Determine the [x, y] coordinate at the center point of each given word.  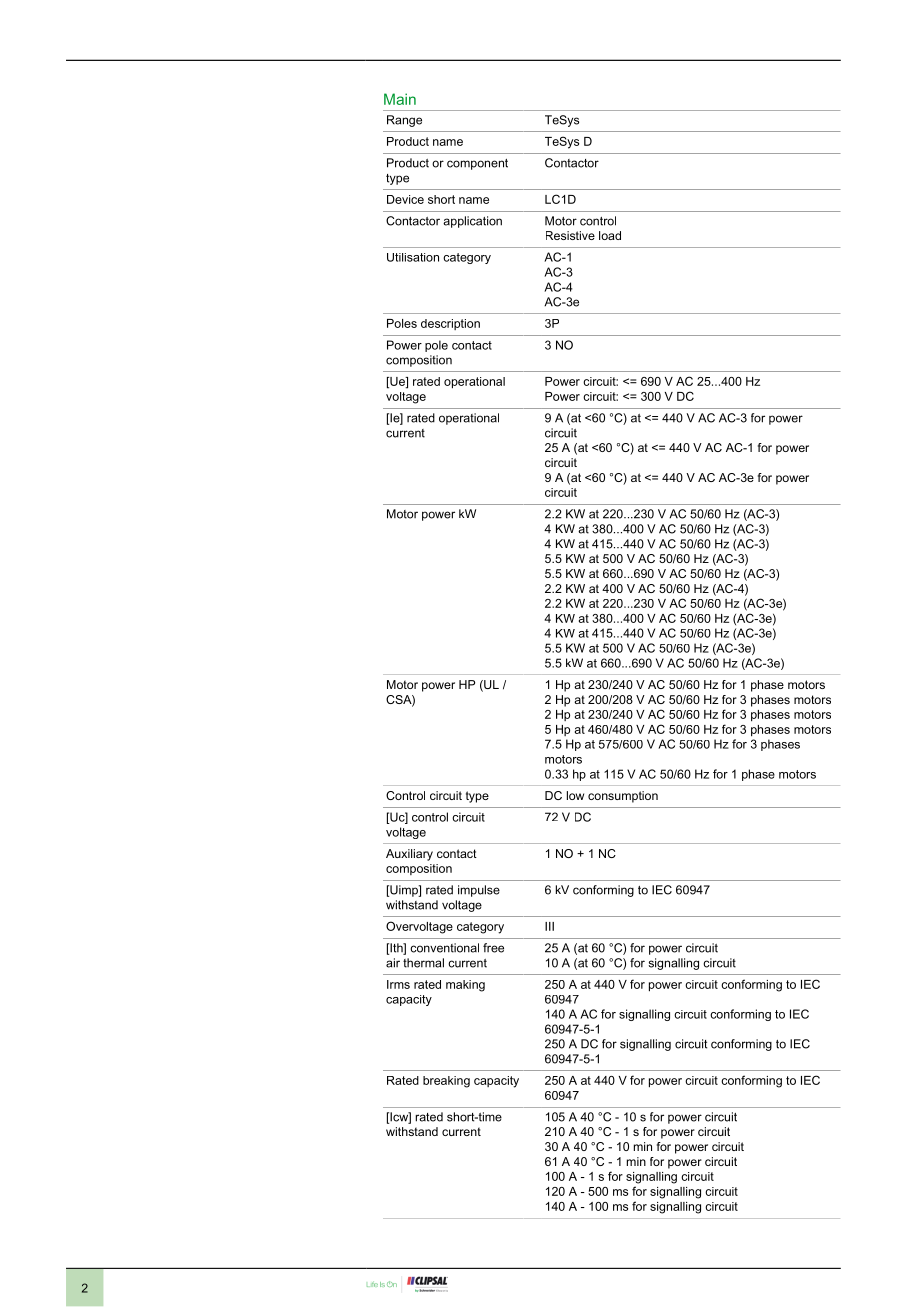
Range [404, 121]
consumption [623, 797]
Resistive [570, 235]
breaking [446, 1082]
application [472, 222]
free [493, 948]
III [549, 926]
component [477, 164]
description [450, 324]
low [575, 795]
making [465, 986]
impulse [479, 891]
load [610, 235]
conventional [444, 948]
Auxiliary [409, 855]
